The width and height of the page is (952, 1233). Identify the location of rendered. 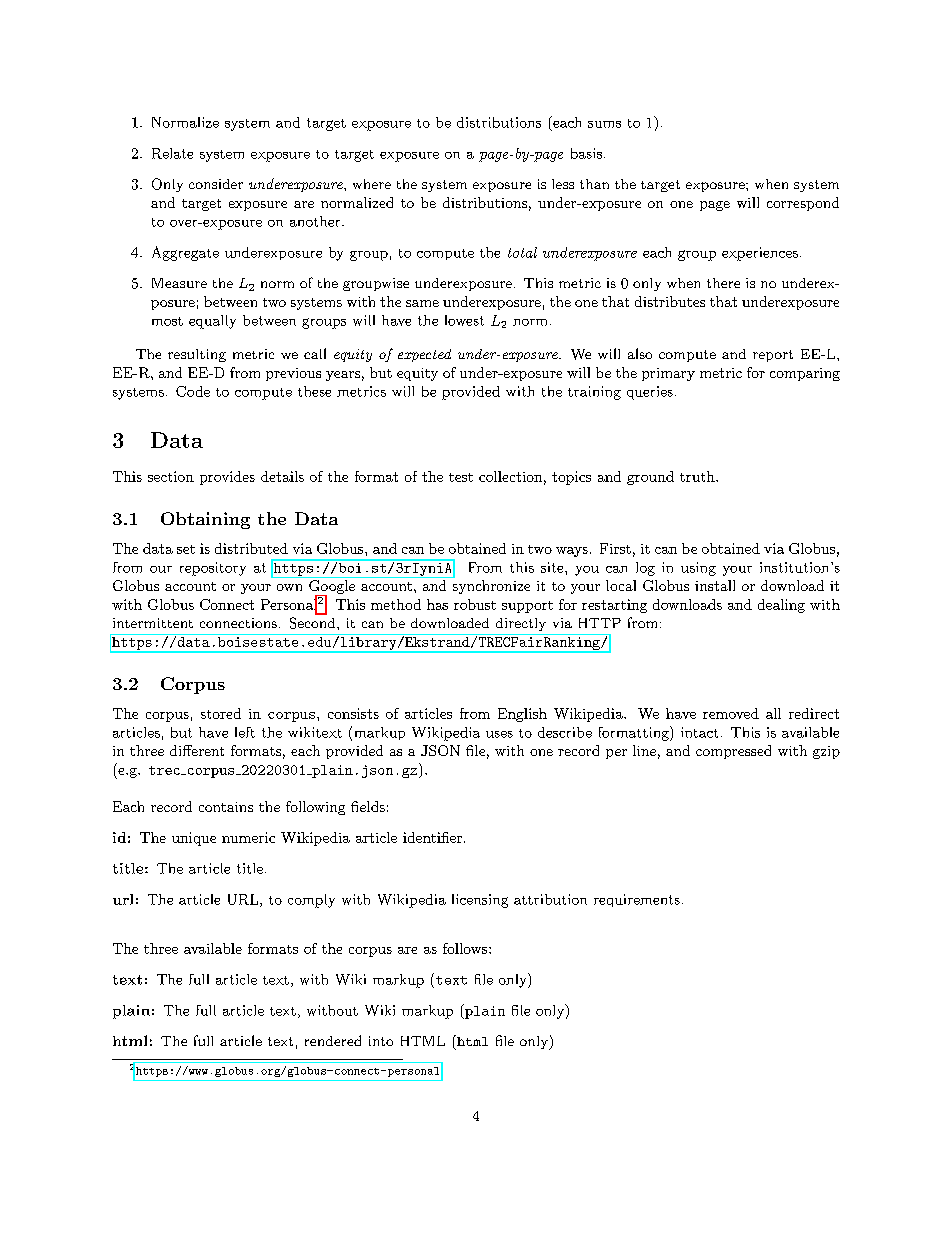
(333, 1040).
